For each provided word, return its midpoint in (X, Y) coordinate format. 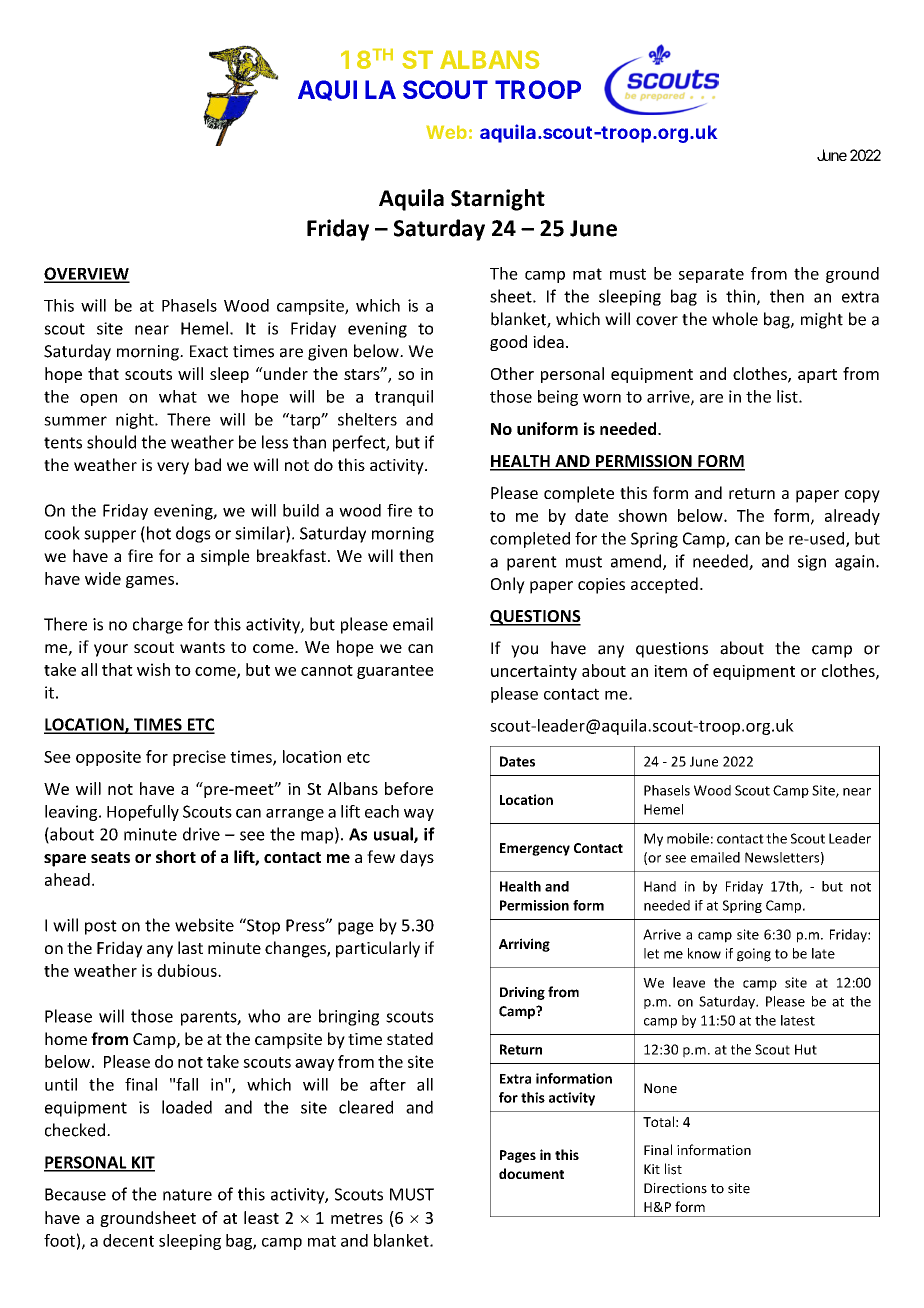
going (754, 955)
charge (158, 625)
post (101, 927)
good (508, 343)
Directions (675, 1188)
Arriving (524, 945)
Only (508, 585)
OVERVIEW (87, 274)
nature (187, 1195)
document (531, 1173)
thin (740, 296)
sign (812, 563)
